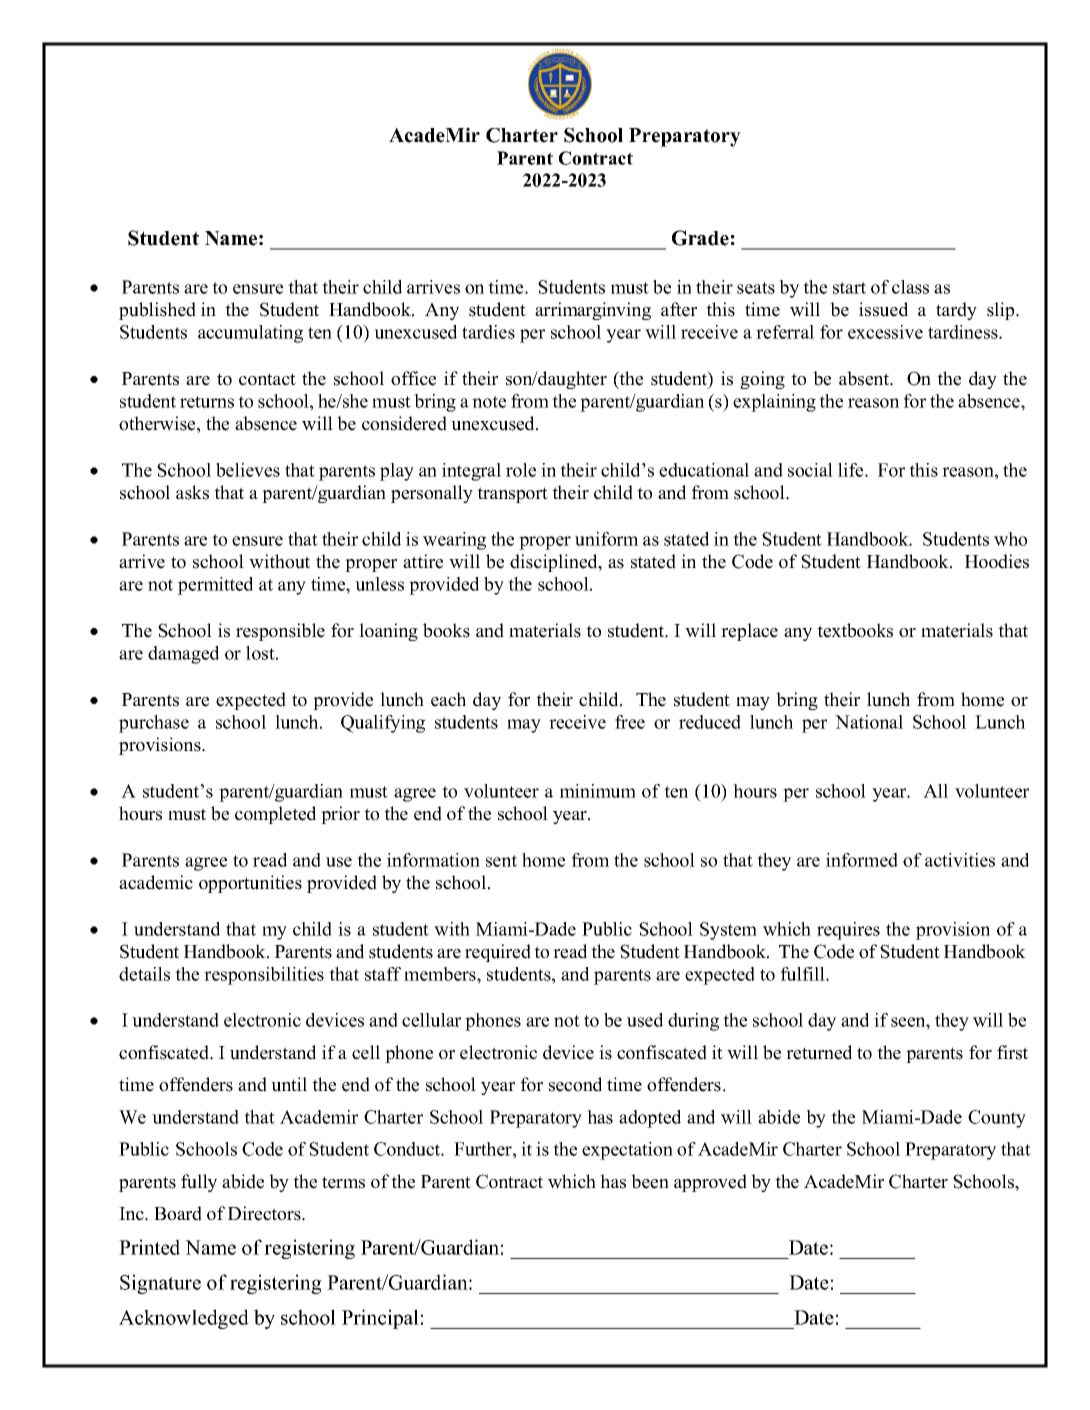 The height and width of the image is (1410, 1090). Describe the element at coordinates (555, 563) in the image. I see `disciplined` at that location.
